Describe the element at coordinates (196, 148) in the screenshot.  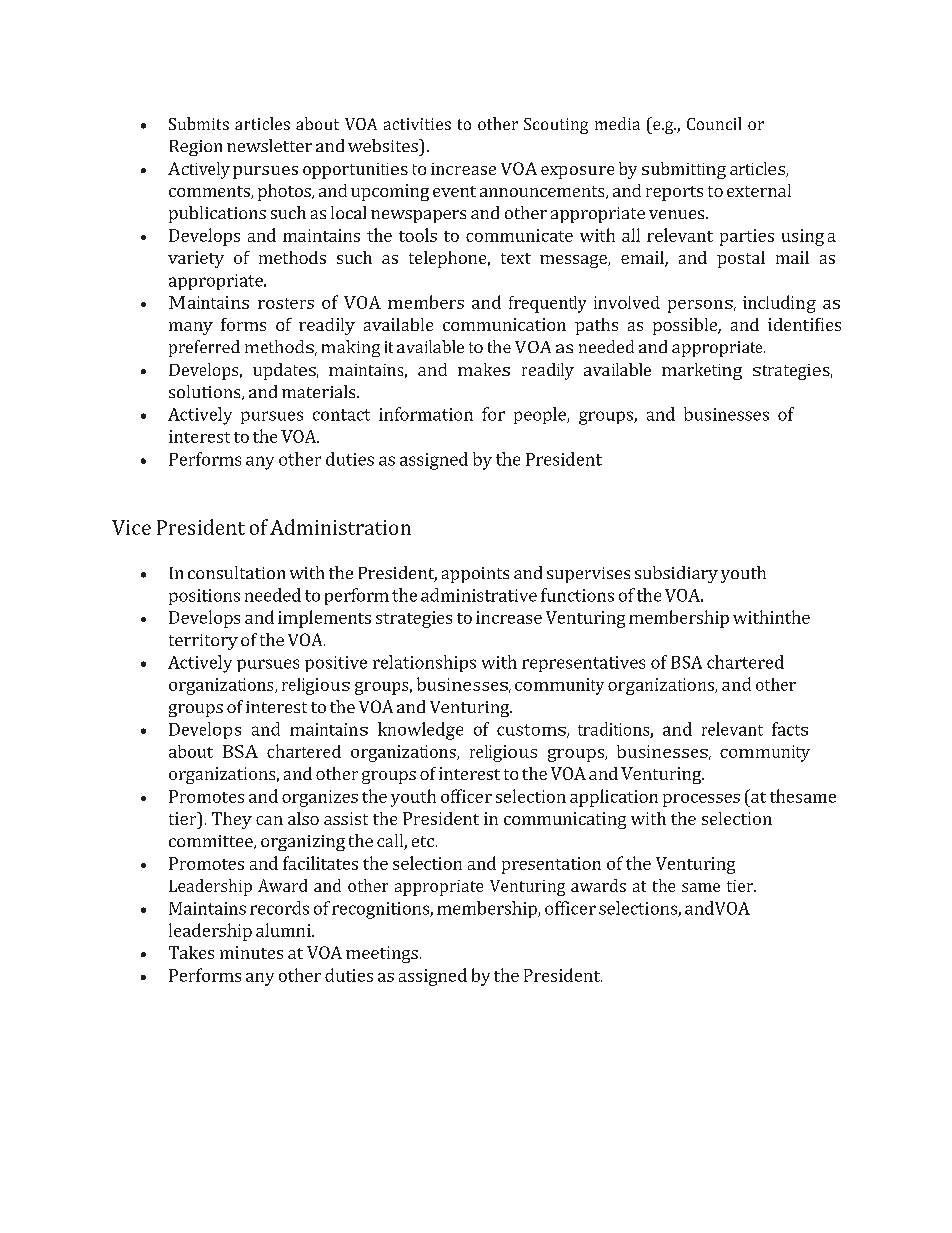
I see `Region` at that location.
